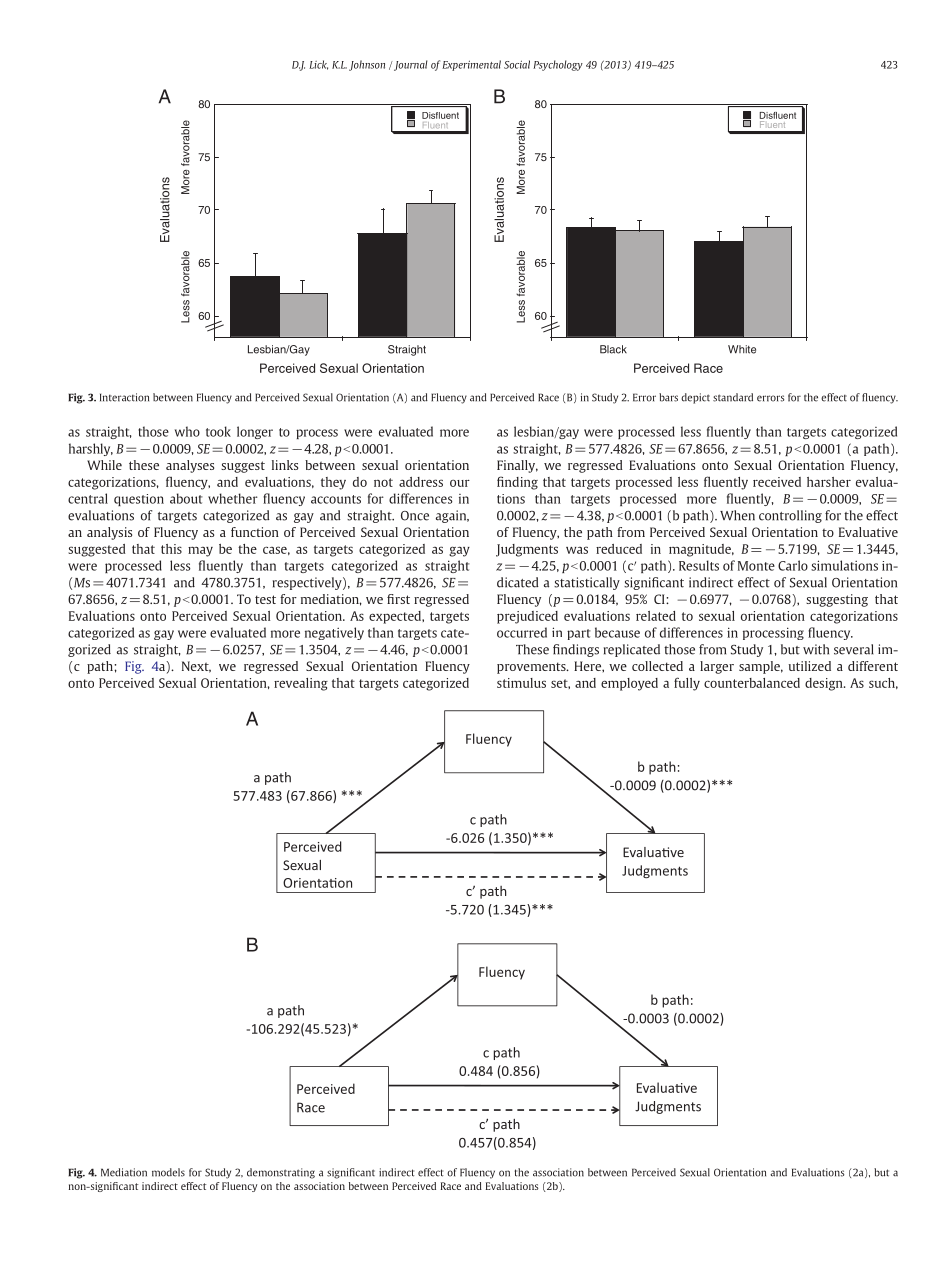  I want to click on Lick, so click(318, 65).
